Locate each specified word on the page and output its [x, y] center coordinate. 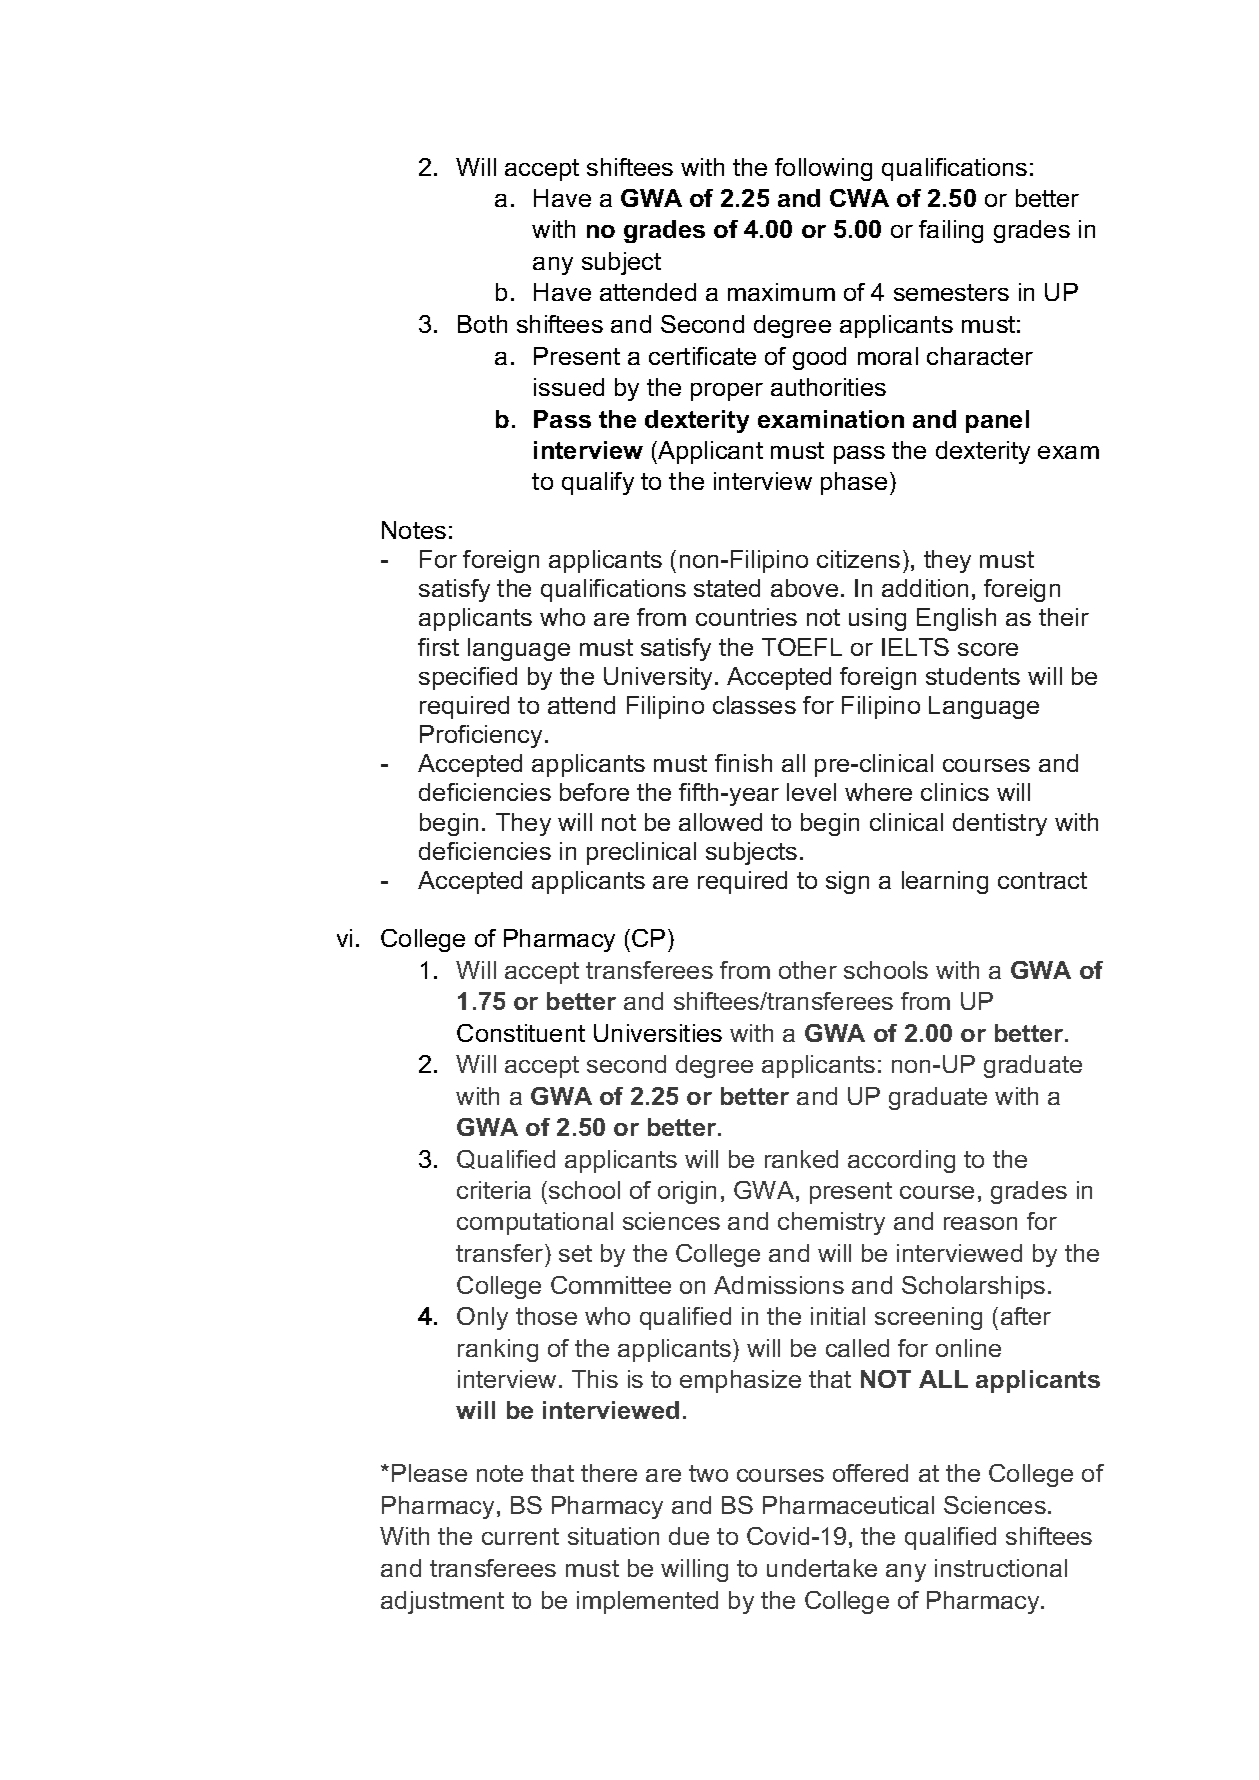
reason [980, 1223]
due [689, 1536]
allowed [720, 822]
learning [945, 882]
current [520, 1536]
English [956, 619]
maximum [781, 292]
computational [535, 1223]
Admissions [779, 1285]
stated [727, 588]
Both [482, 324]
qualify [598, 483]
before [594, 792]
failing [951, 231]
